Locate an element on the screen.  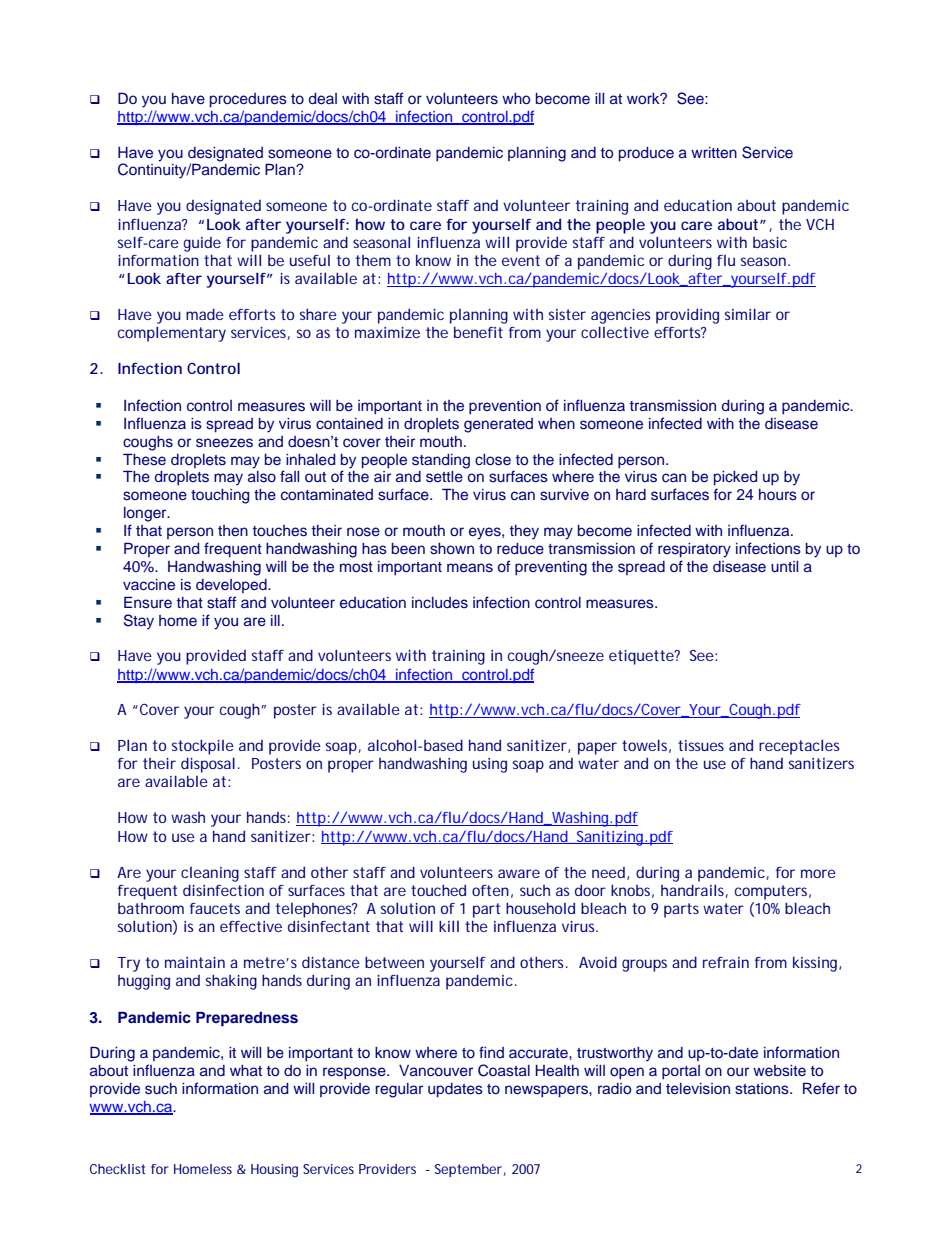
written is located at coordinates (714, 152).
